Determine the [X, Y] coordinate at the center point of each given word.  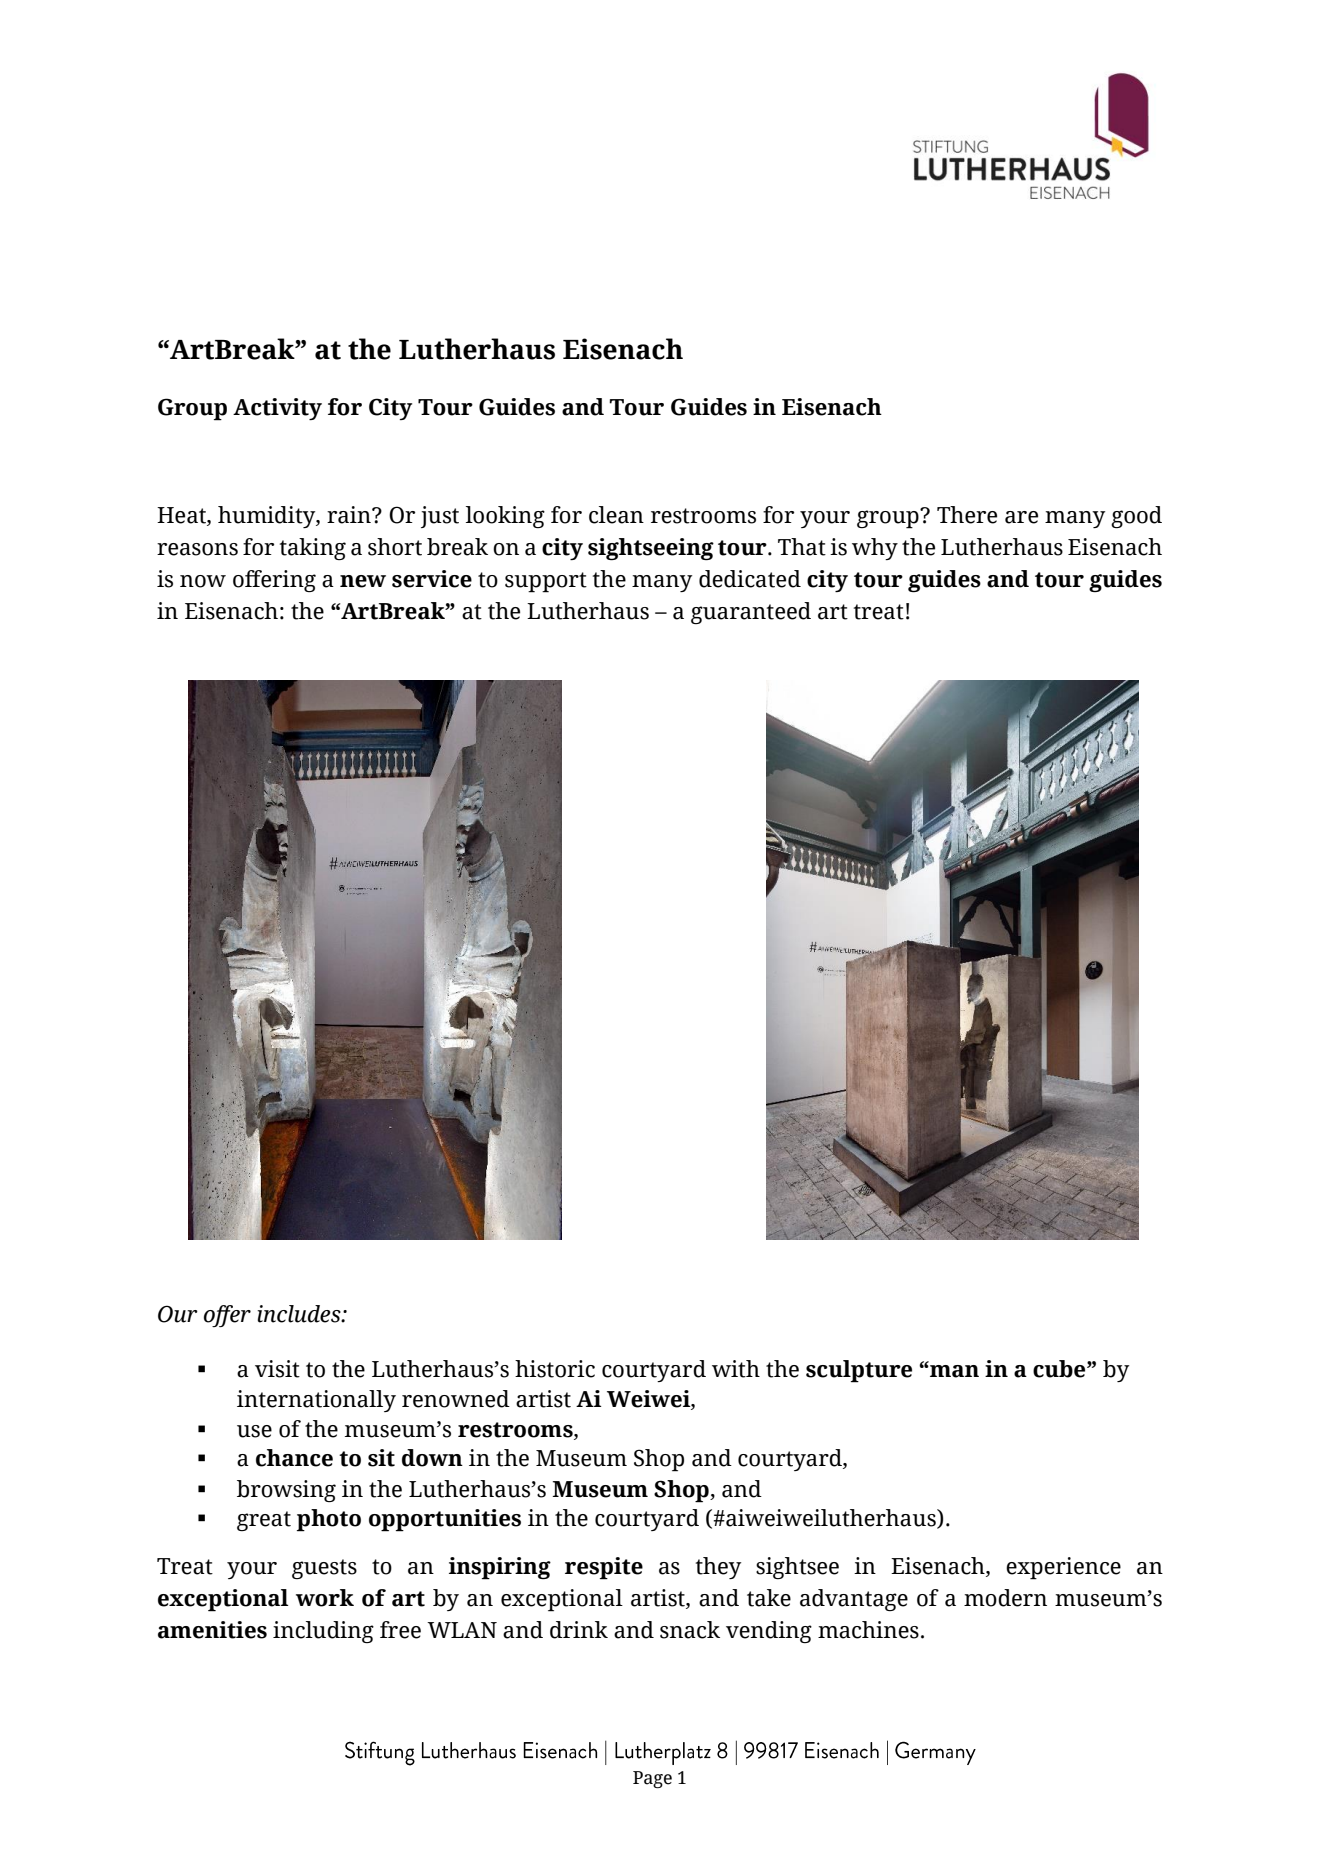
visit [277, 1369]
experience [1063, 1568]
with [736, 1369]
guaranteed [751, 613]
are [1021, 517]
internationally [316, 1401]
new [363, 581]
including [323, 1632]
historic [555, 1369]
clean [616, 515]
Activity [277, 409]
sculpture [859, 1371]
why [875, 549]
